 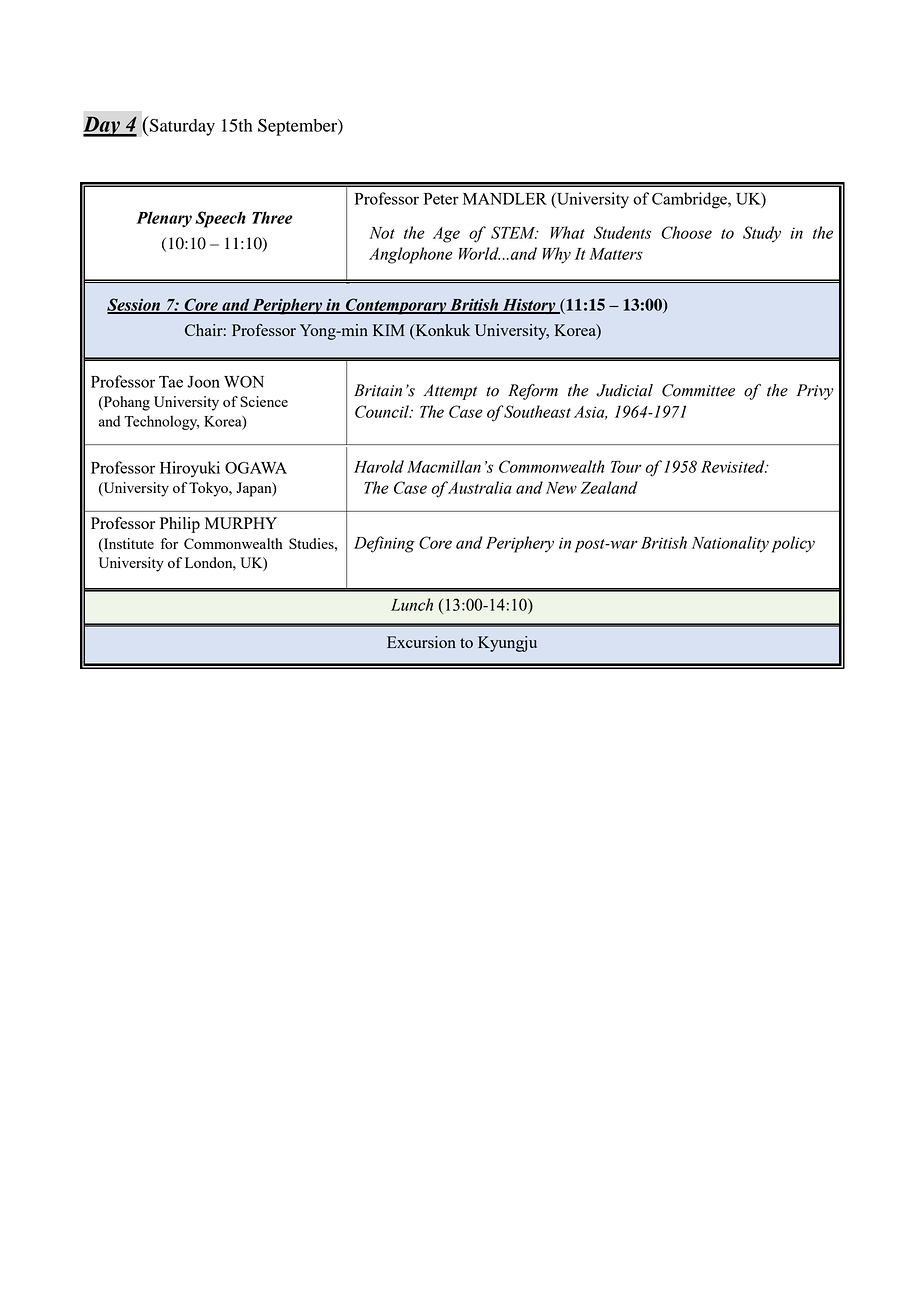 I want to click on Peter, so click(x=441, y=199).
